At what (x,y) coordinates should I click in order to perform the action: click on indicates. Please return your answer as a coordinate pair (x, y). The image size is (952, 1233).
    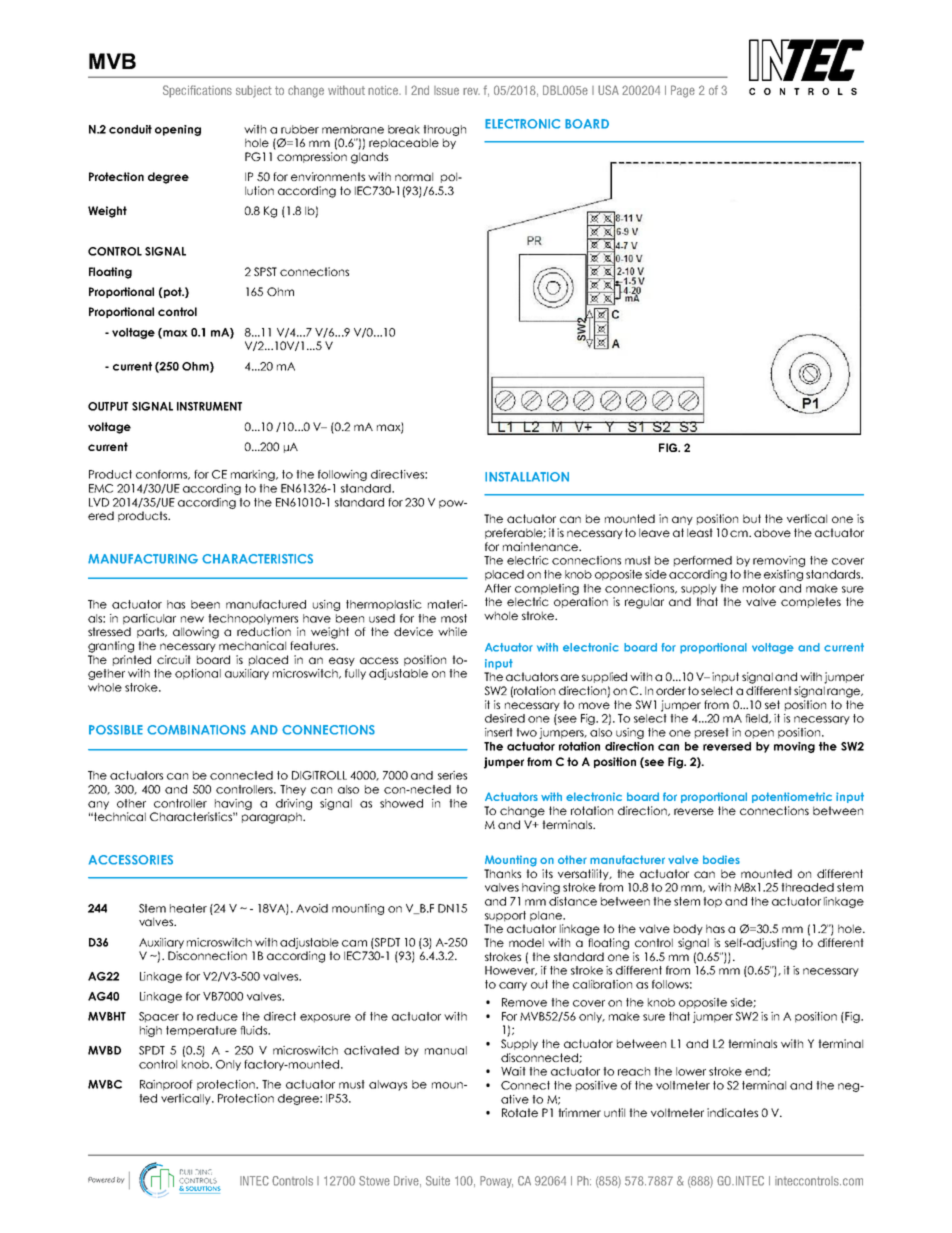
    Looking at the image, I should click on (732, 1112).
